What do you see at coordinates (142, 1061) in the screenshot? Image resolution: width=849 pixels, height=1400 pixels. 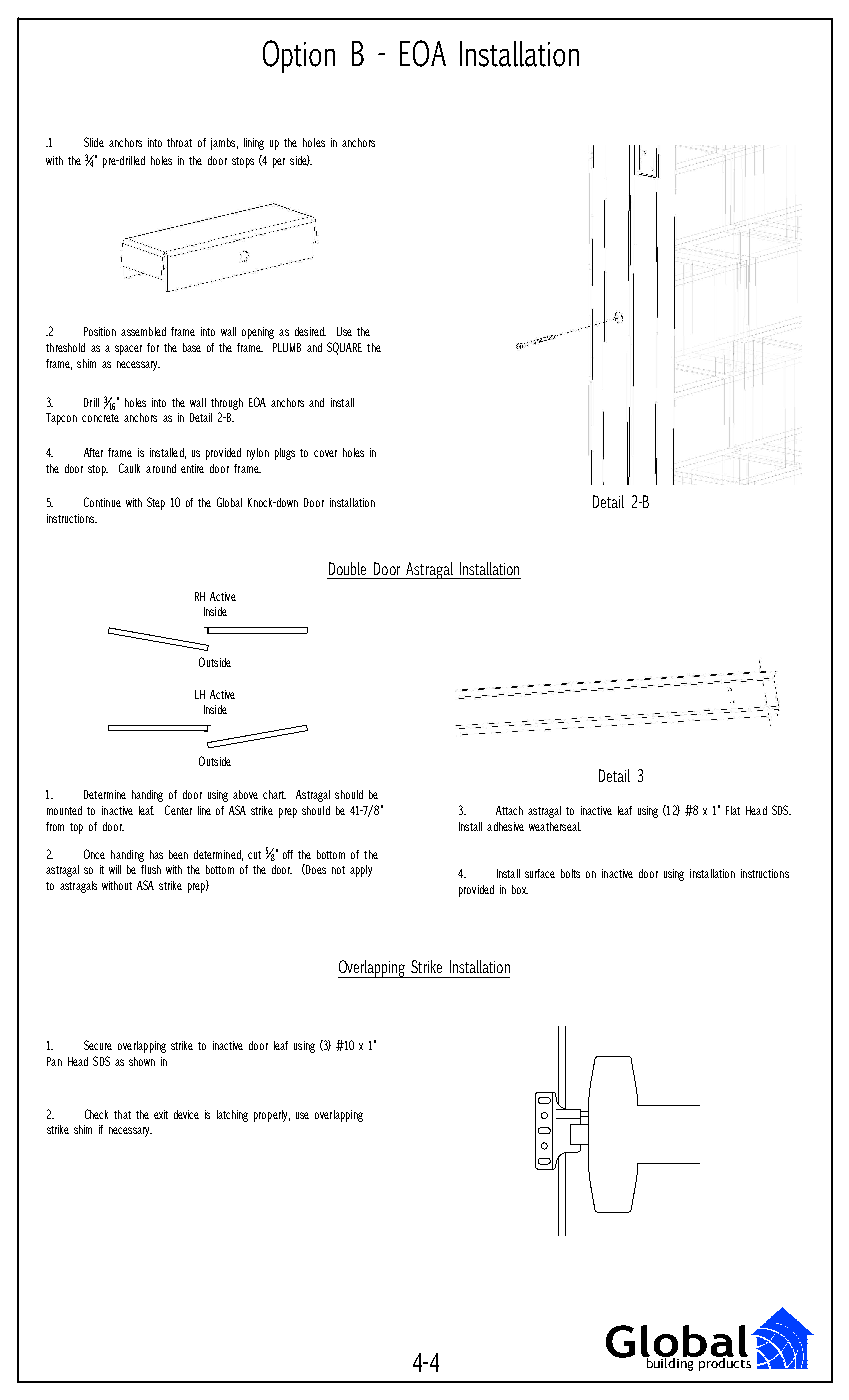 I see `shown` at bounding box center [142, 1061].
